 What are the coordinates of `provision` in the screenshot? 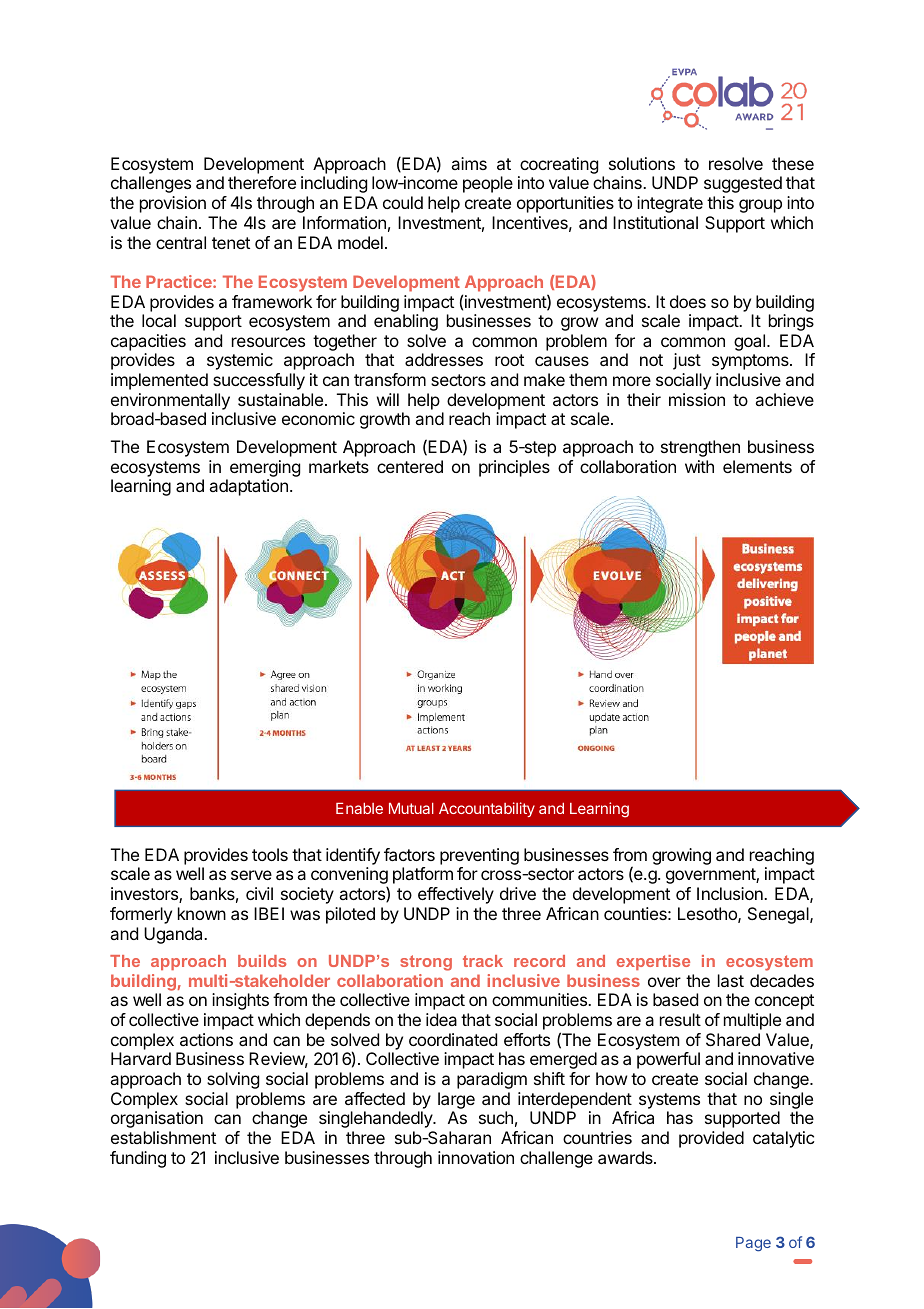 It's located at (173, 204).
